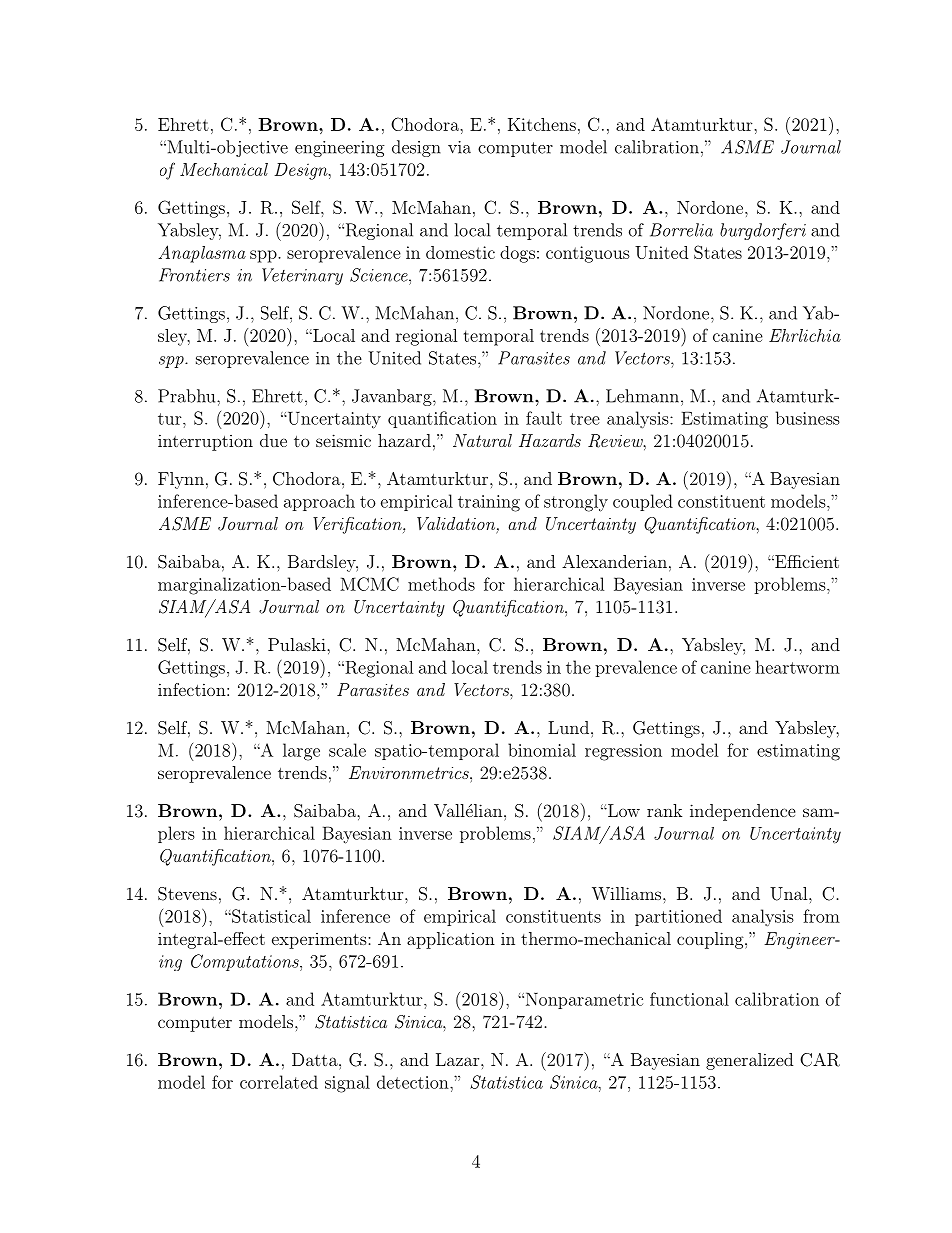 The height and width of the page is (1233, 952). I want to click on correlated, so click(279, 1082).
